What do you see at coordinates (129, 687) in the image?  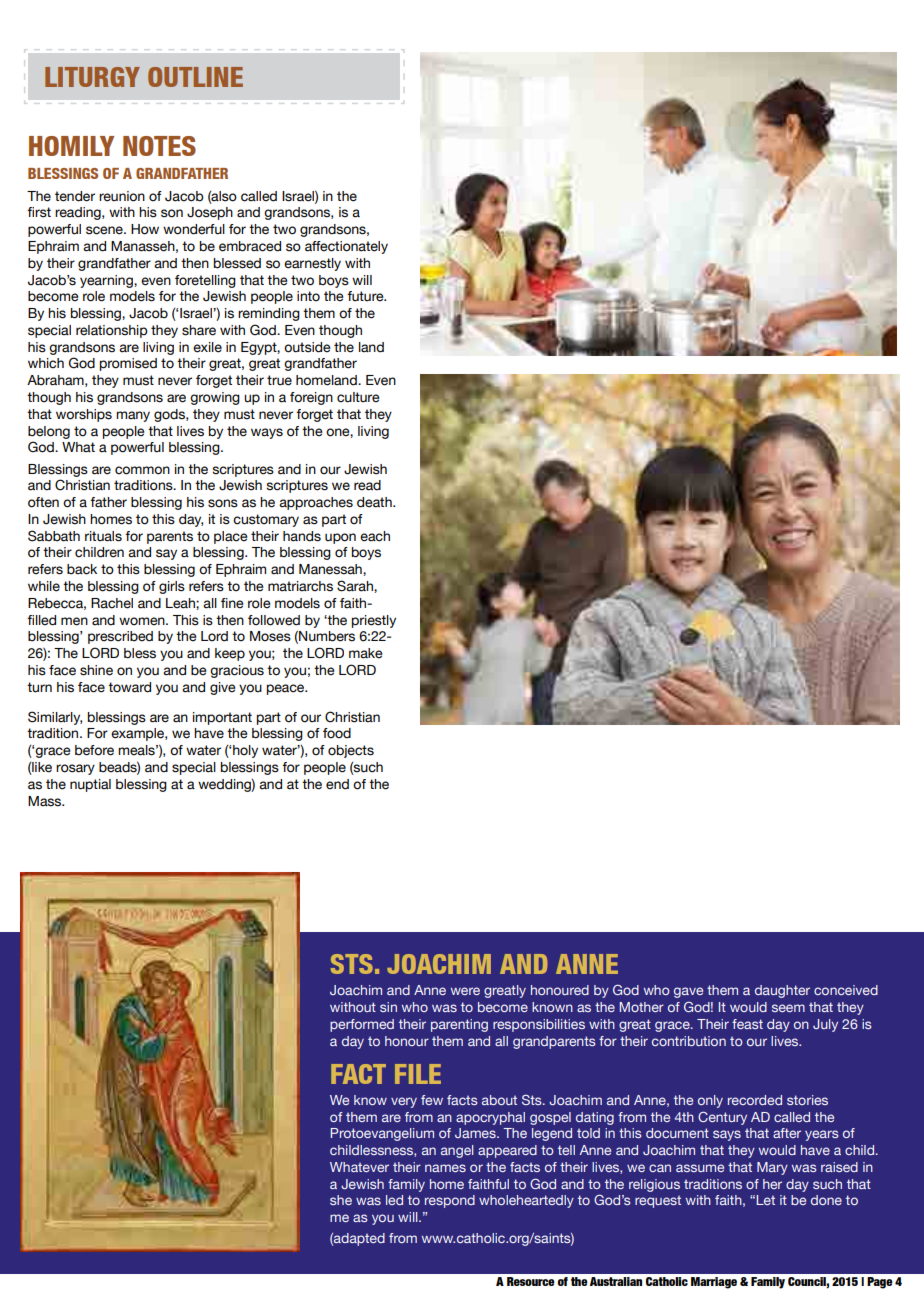 I see `toward` at bounding box center [129, 687].
